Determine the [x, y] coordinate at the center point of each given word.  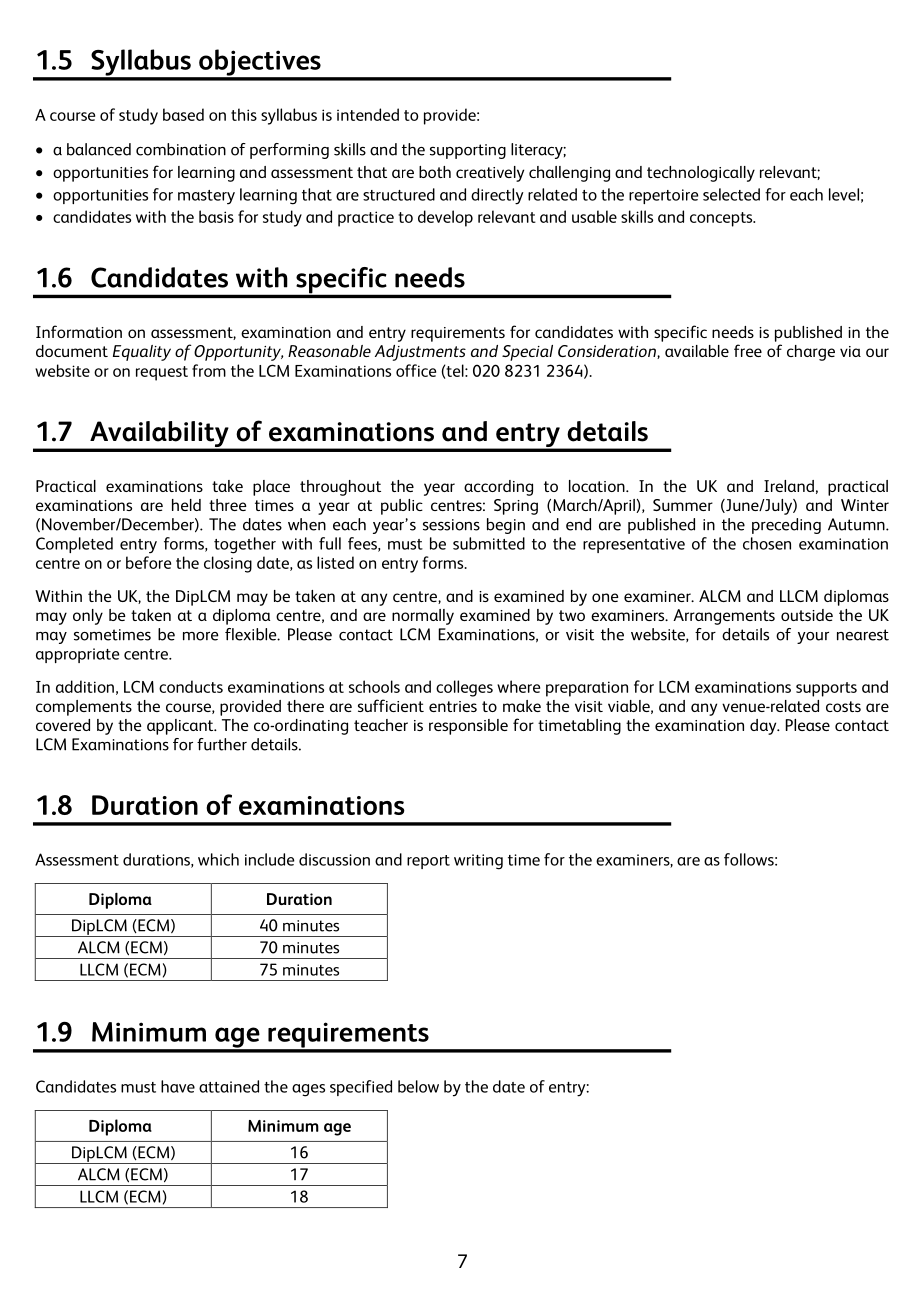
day [764, 727]
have [178, 1086]
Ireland [789, 486]
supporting [468, 151]
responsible [468, 727]
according [498, 488]
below [418, 1086]
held [186, 505]
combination [181, 149]
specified [361, 1088]
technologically [701, 174]
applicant [181, 727]
